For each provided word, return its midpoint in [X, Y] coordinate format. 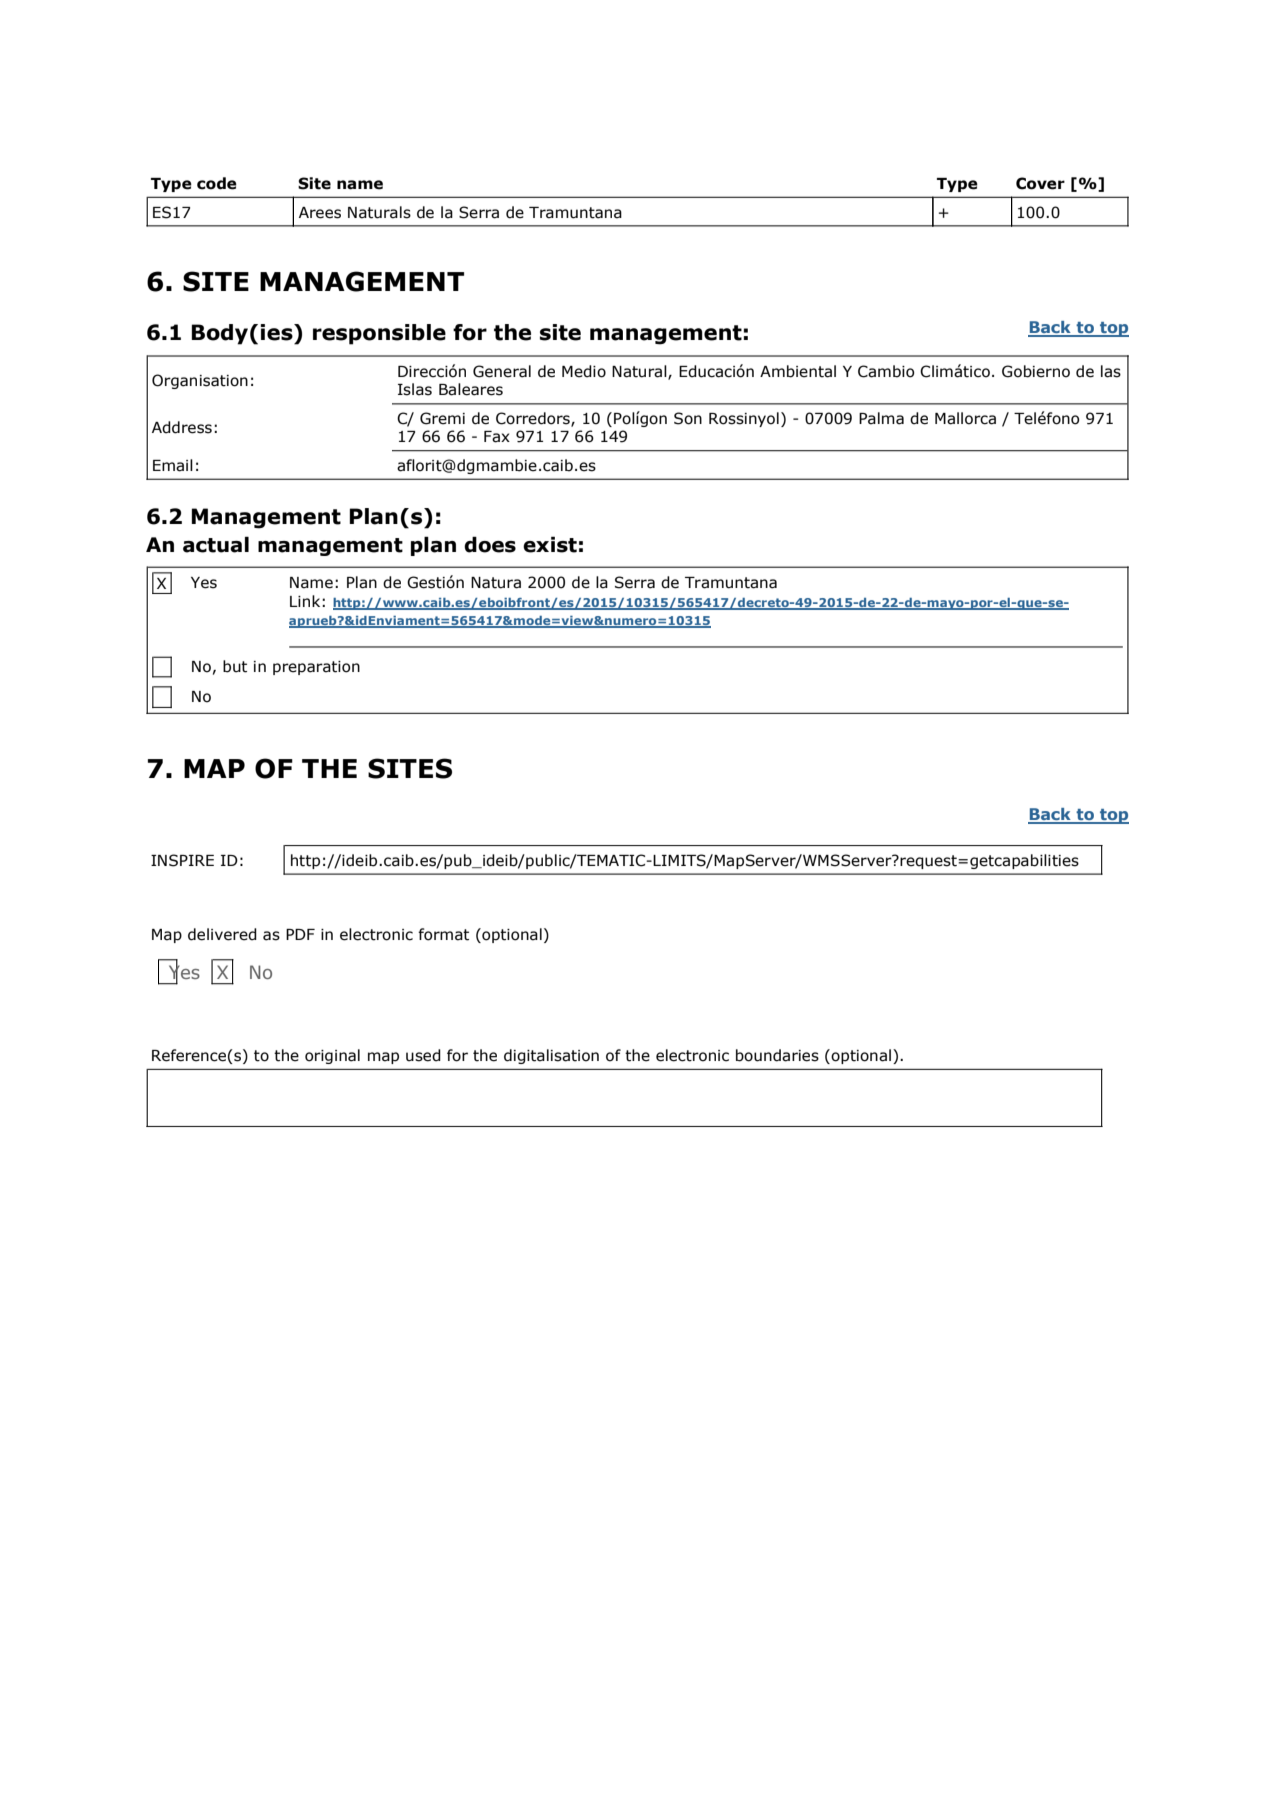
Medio [584, 371]
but [235, 666]
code [217, 183]
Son [688, 418]
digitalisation [551, 1056]
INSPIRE [182, 860]
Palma [881, 418]
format [443, 934]
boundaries [777, 1055]
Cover [1040, 183]
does [490, 544]
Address [182, 427]
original [332, 1056]
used [423, 1055]
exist [550, 544]
